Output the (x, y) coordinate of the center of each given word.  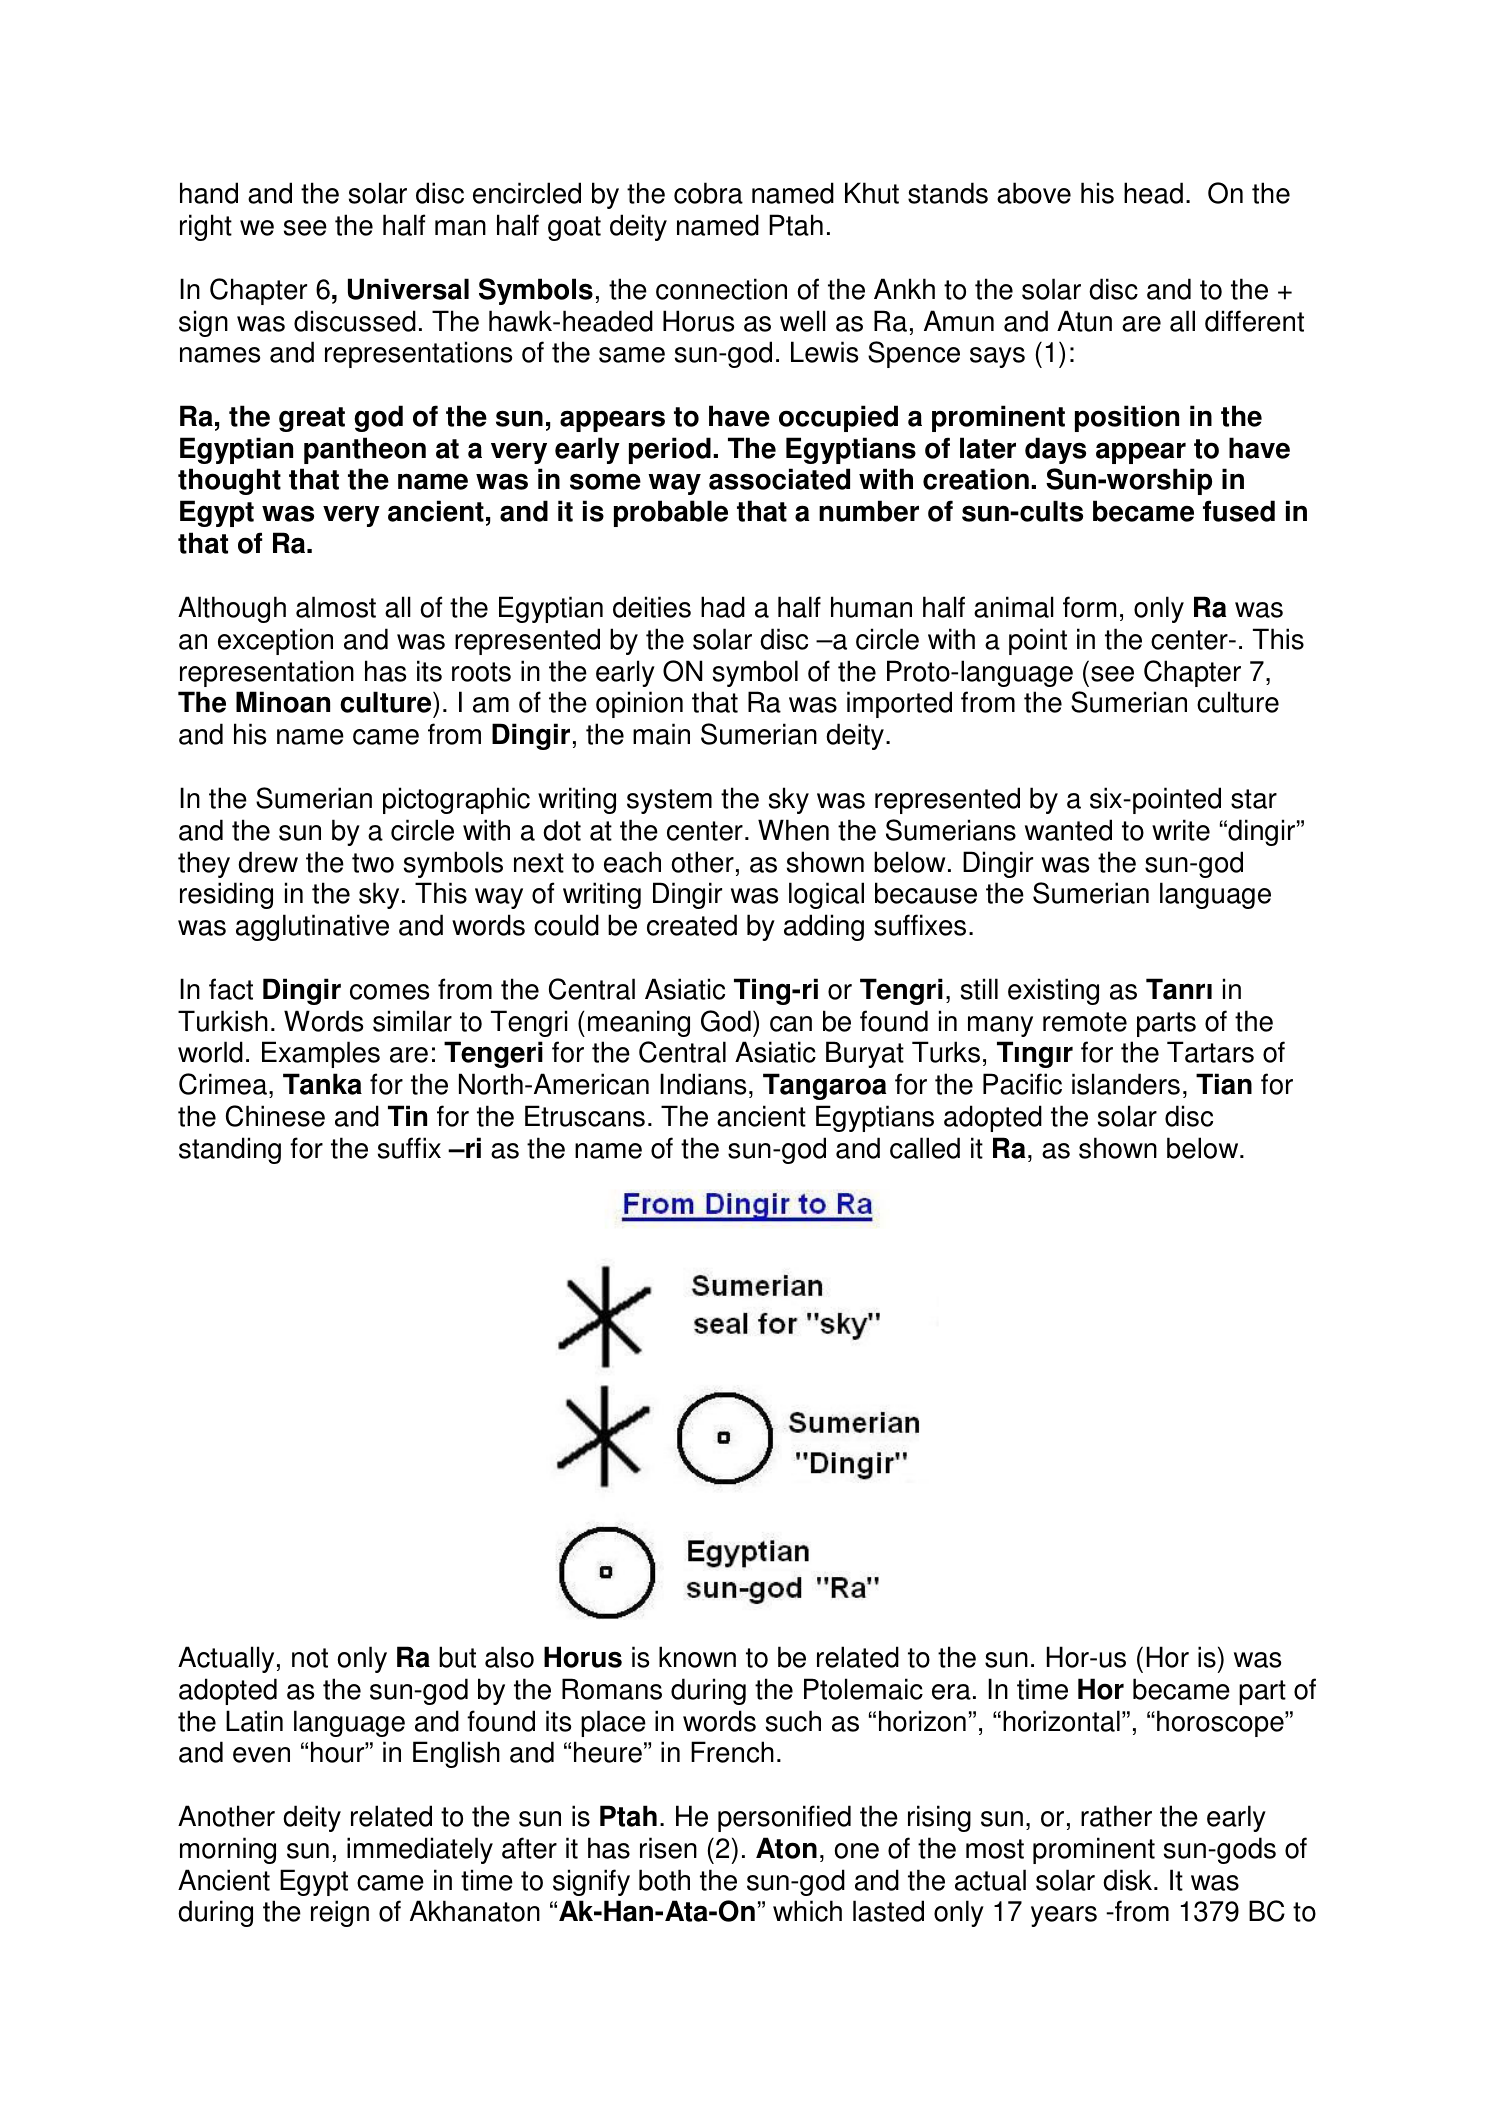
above (1034, 193)
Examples (321, 1054)
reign (340, 1913)
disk (1129, 1880)
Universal (408, 289)
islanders (1126, 1084)
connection (721, 289)
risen (668, 1848)
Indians (703, 1084)
